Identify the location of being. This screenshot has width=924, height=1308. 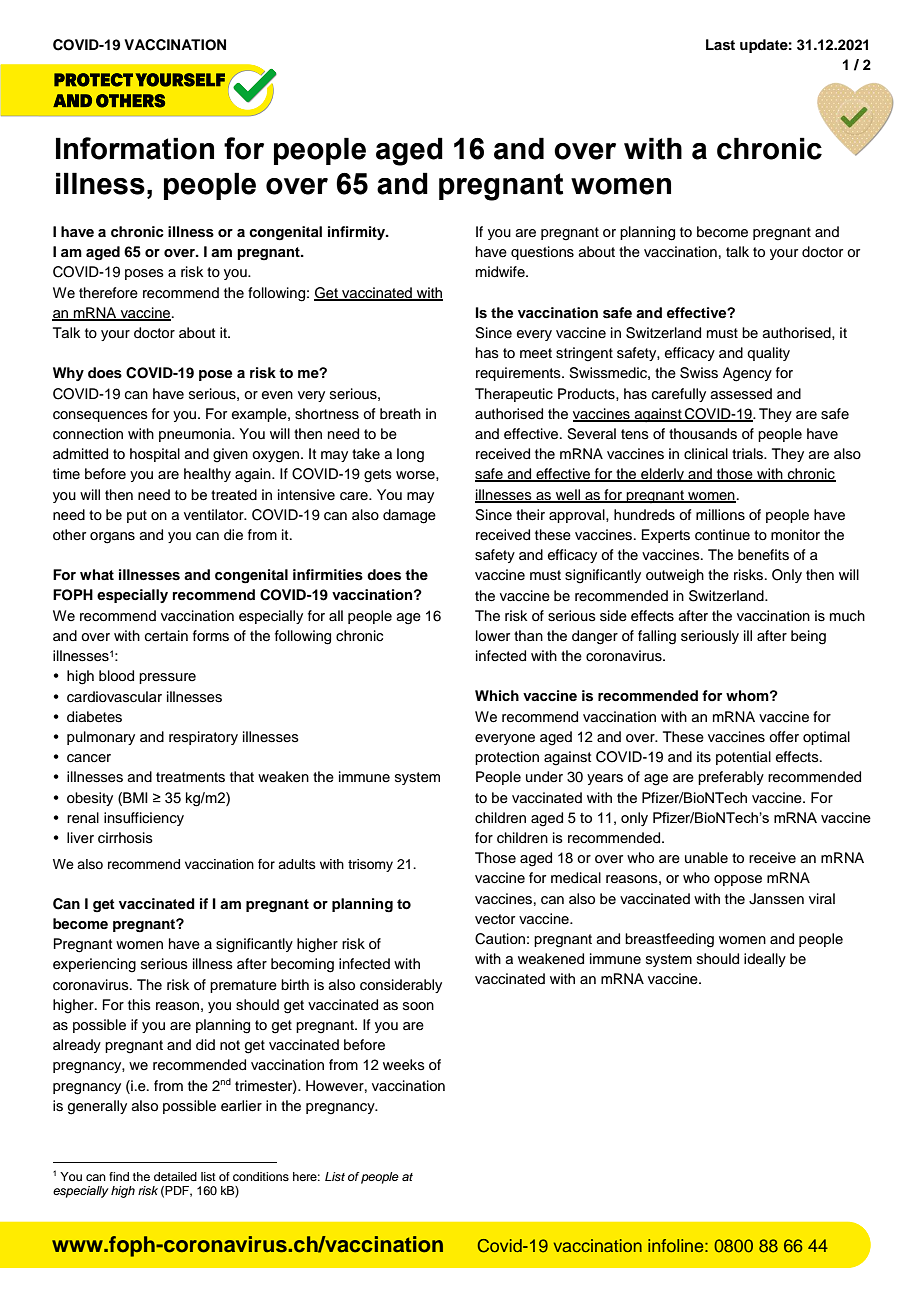
(808, 637).
